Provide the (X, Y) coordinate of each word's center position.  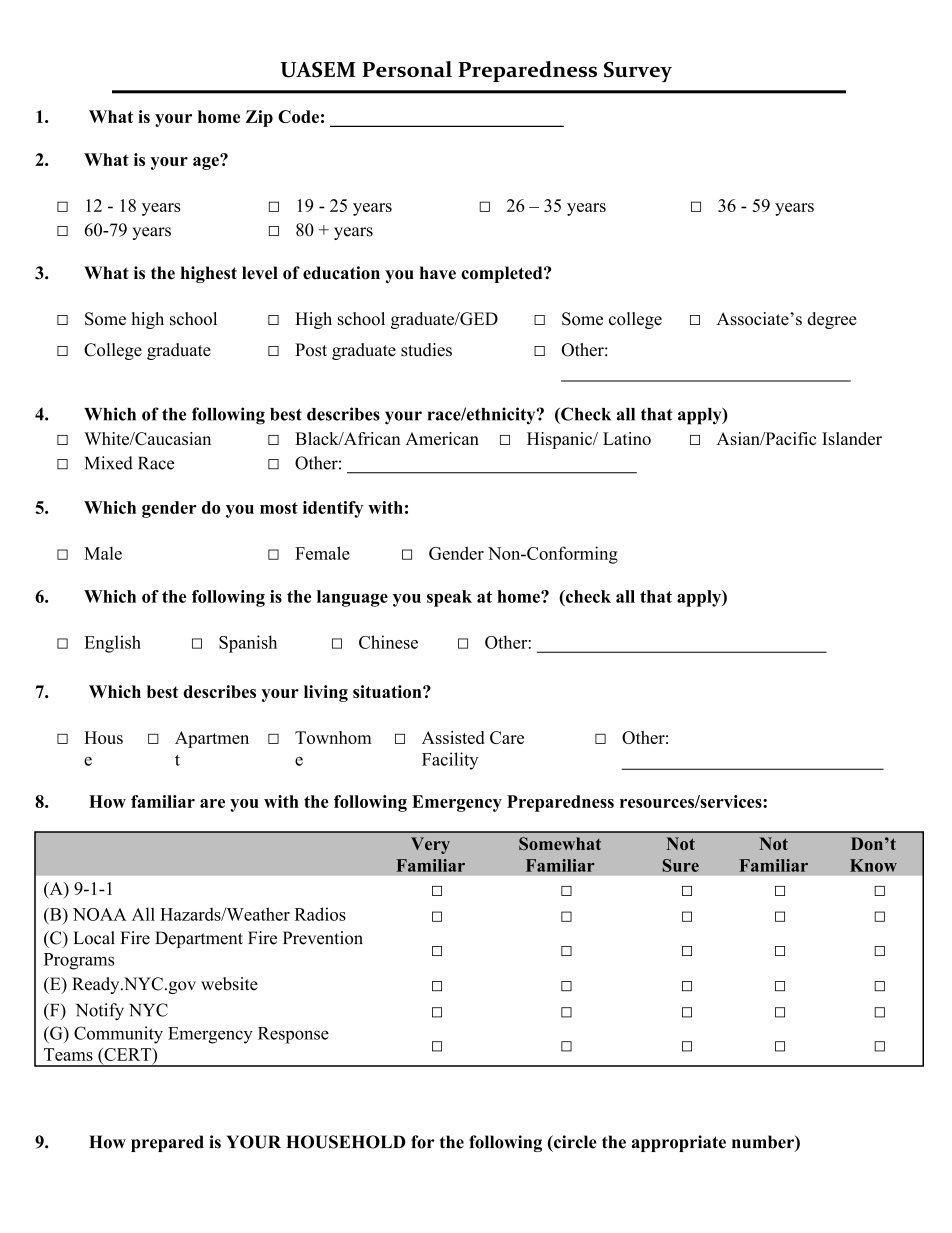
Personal (407, 69)
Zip (259, 118)
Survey (638, 72)
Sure (681, 865)
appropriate (679, 1143)
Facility (450, 761)
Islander (852, 438)
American (442, 438)
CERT (128, 1054)
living (326, 693)
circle (574, 1142)
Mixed (109, 463)
